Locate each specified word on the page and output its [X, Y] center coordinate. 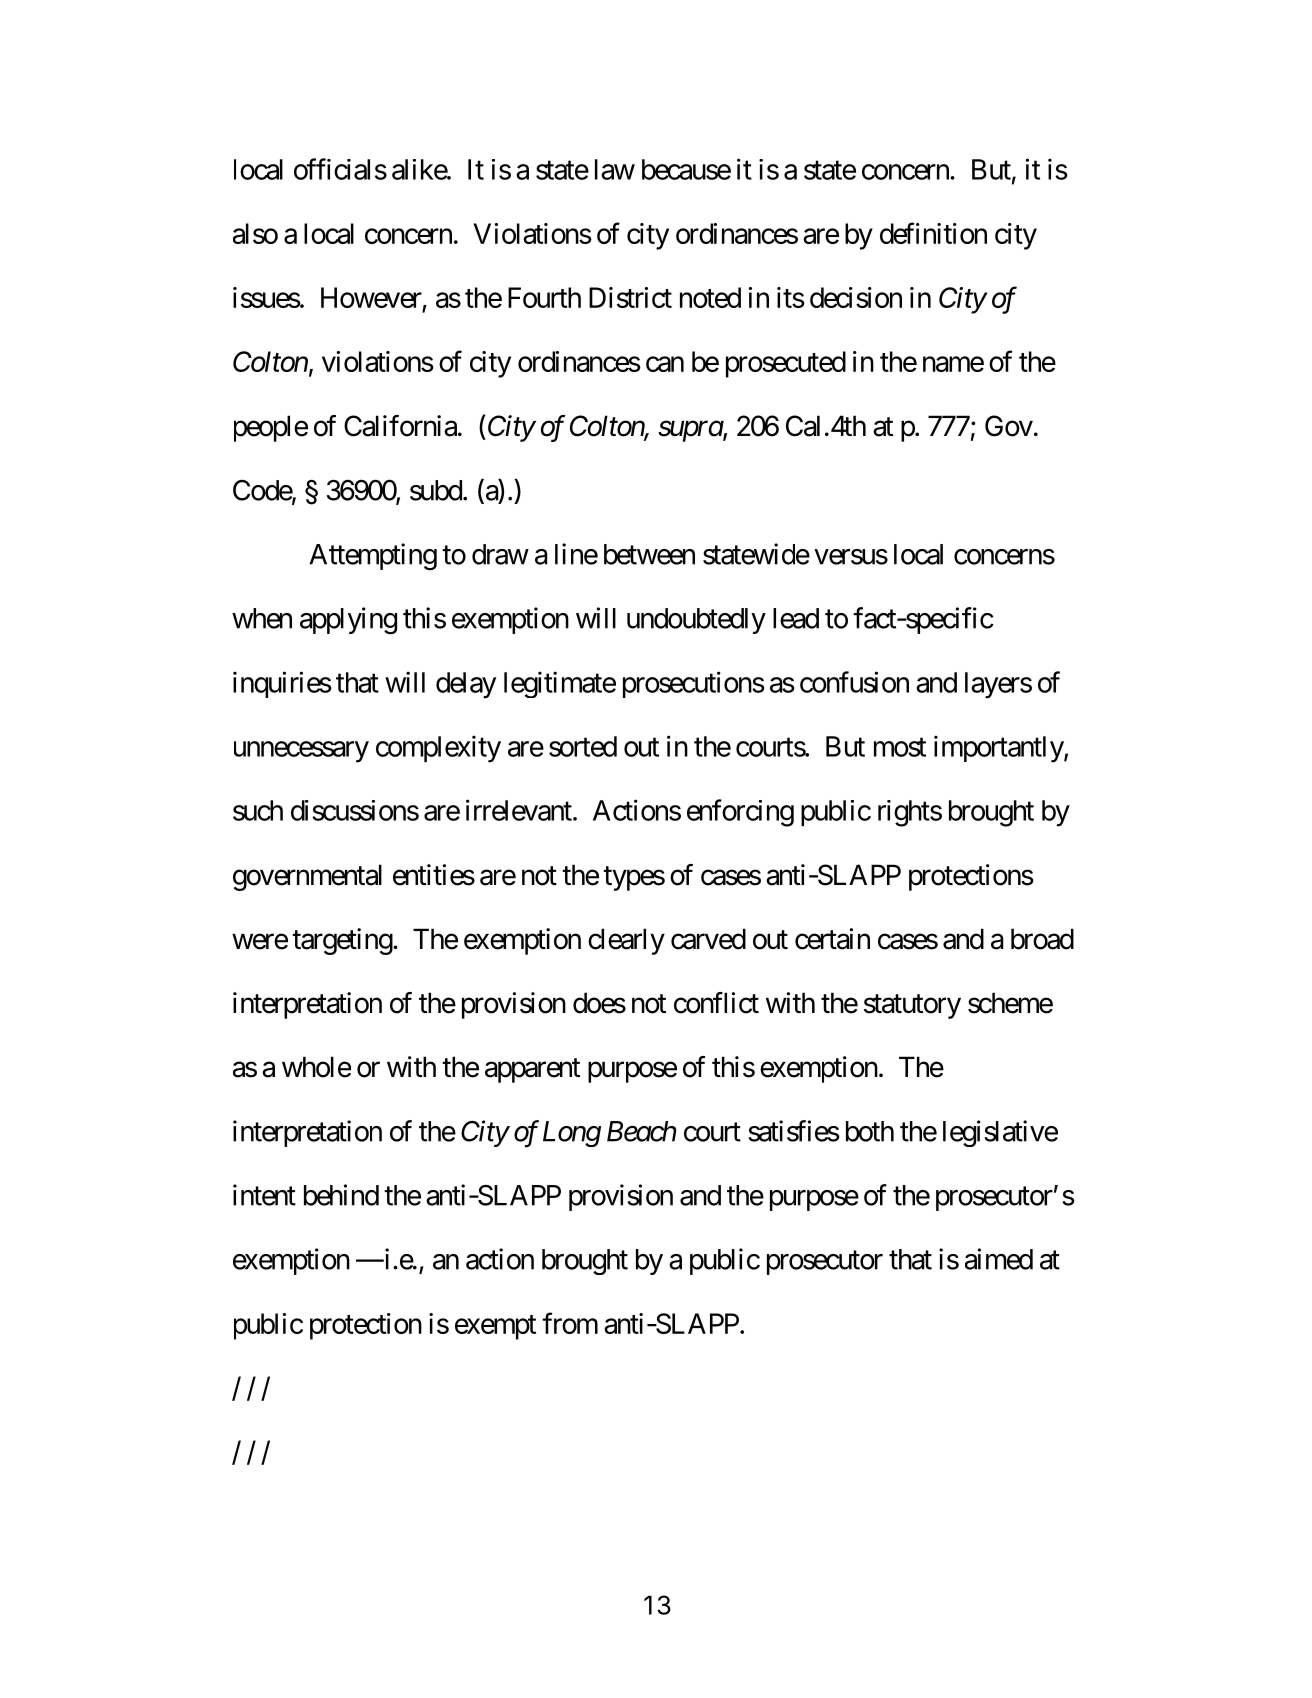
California [400, 426]
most [900, 747]
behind [341, 1195]
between [649, 554]
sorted [583, 746]
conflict [716, 1003]
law [615, 169]
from [570, 1323]
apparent [532, 1071]
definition [933, 233]
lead [796, 618]
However [371, 297]
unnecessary [301, 752]
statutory [912, 1006]
